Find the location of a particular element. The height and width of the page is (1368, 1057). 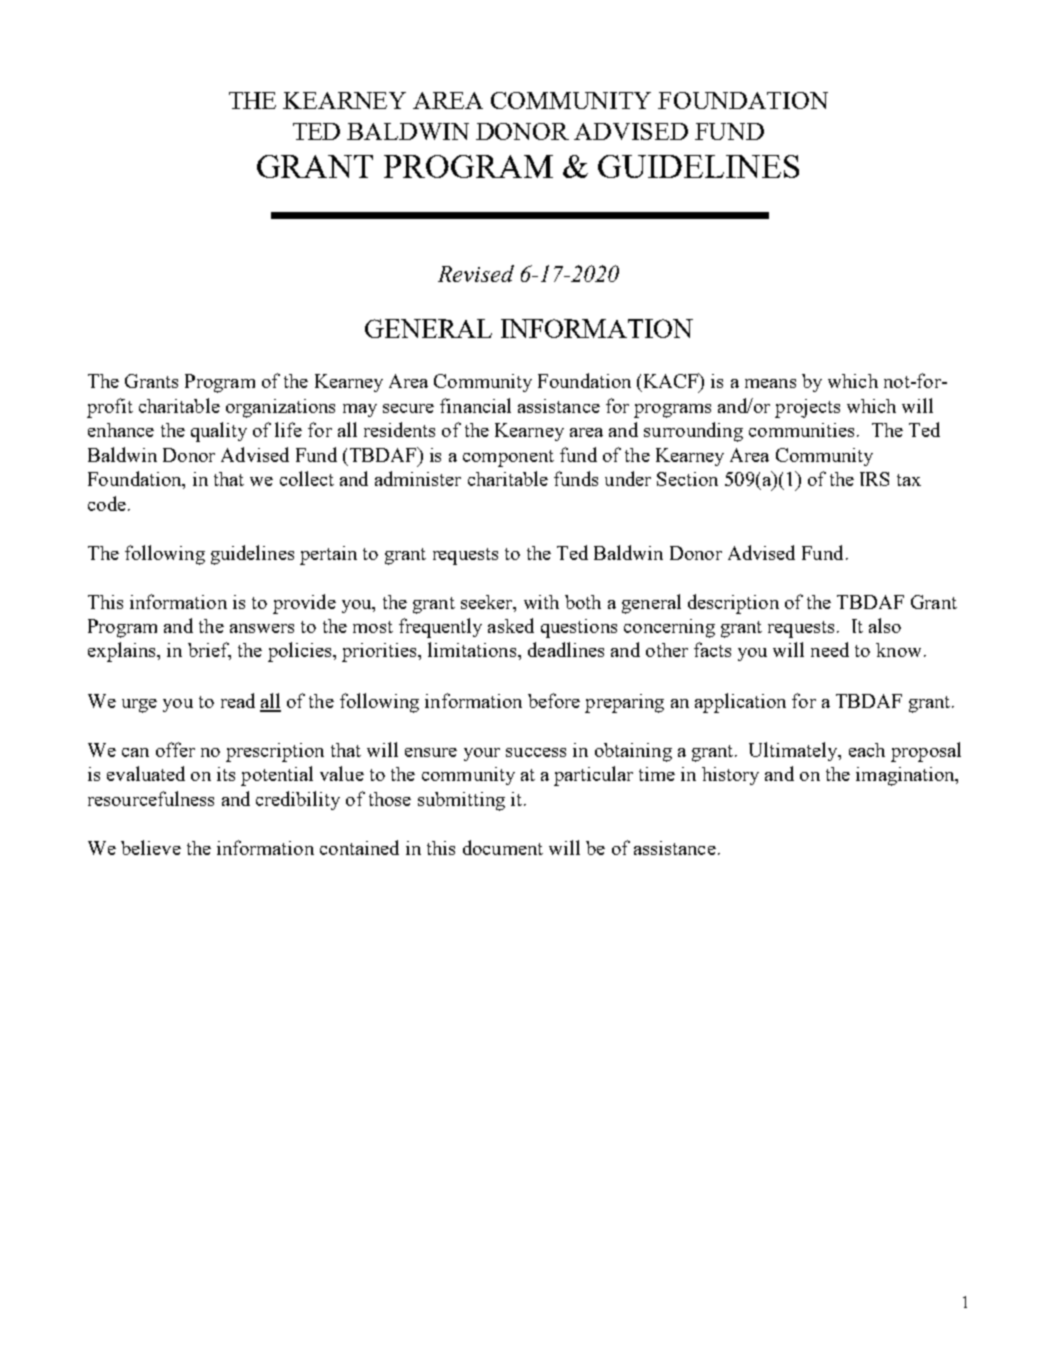

limitations is located at coordinates (472, 649).
